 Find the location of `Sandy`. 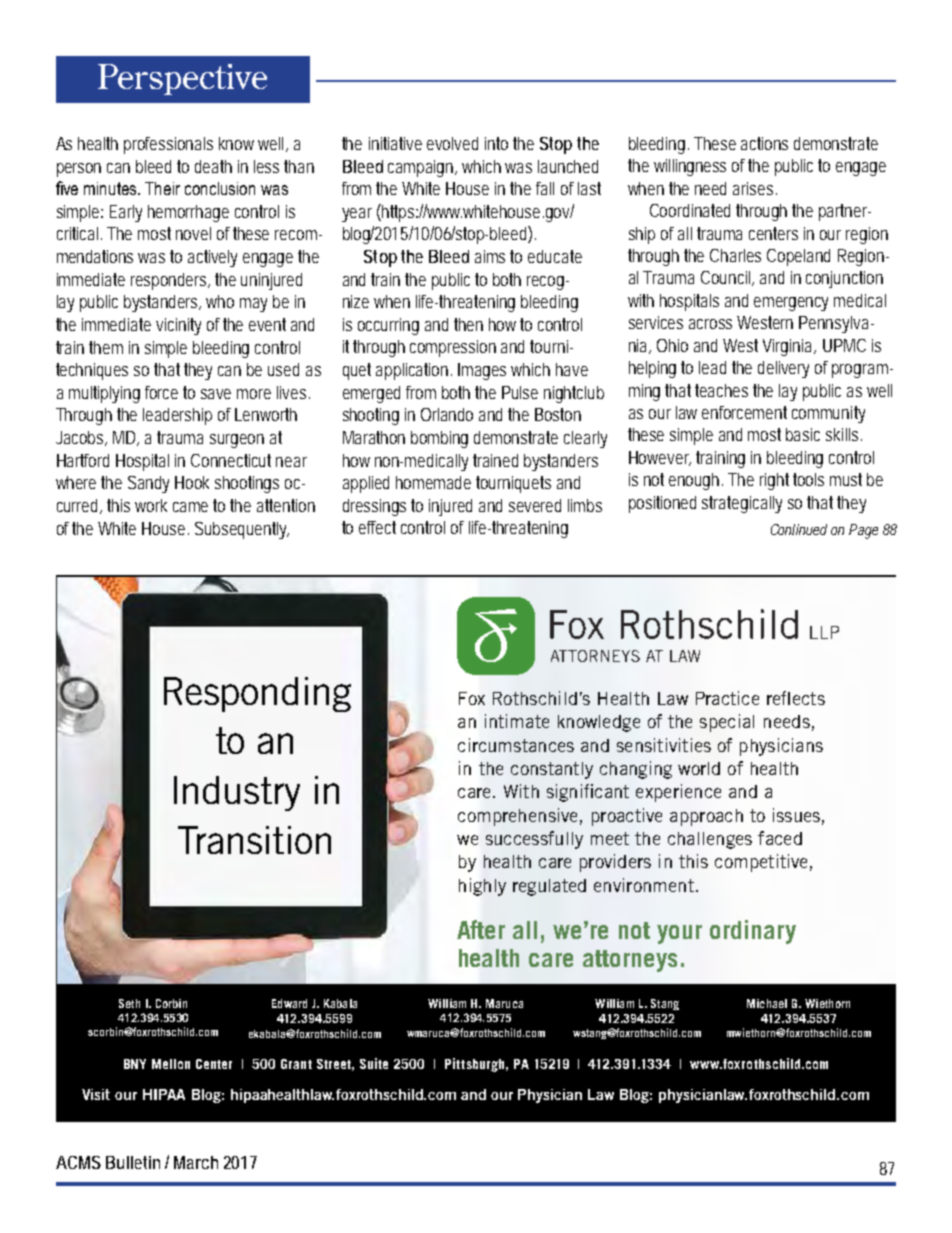

Sandy is located at coordinates (148, 484).
